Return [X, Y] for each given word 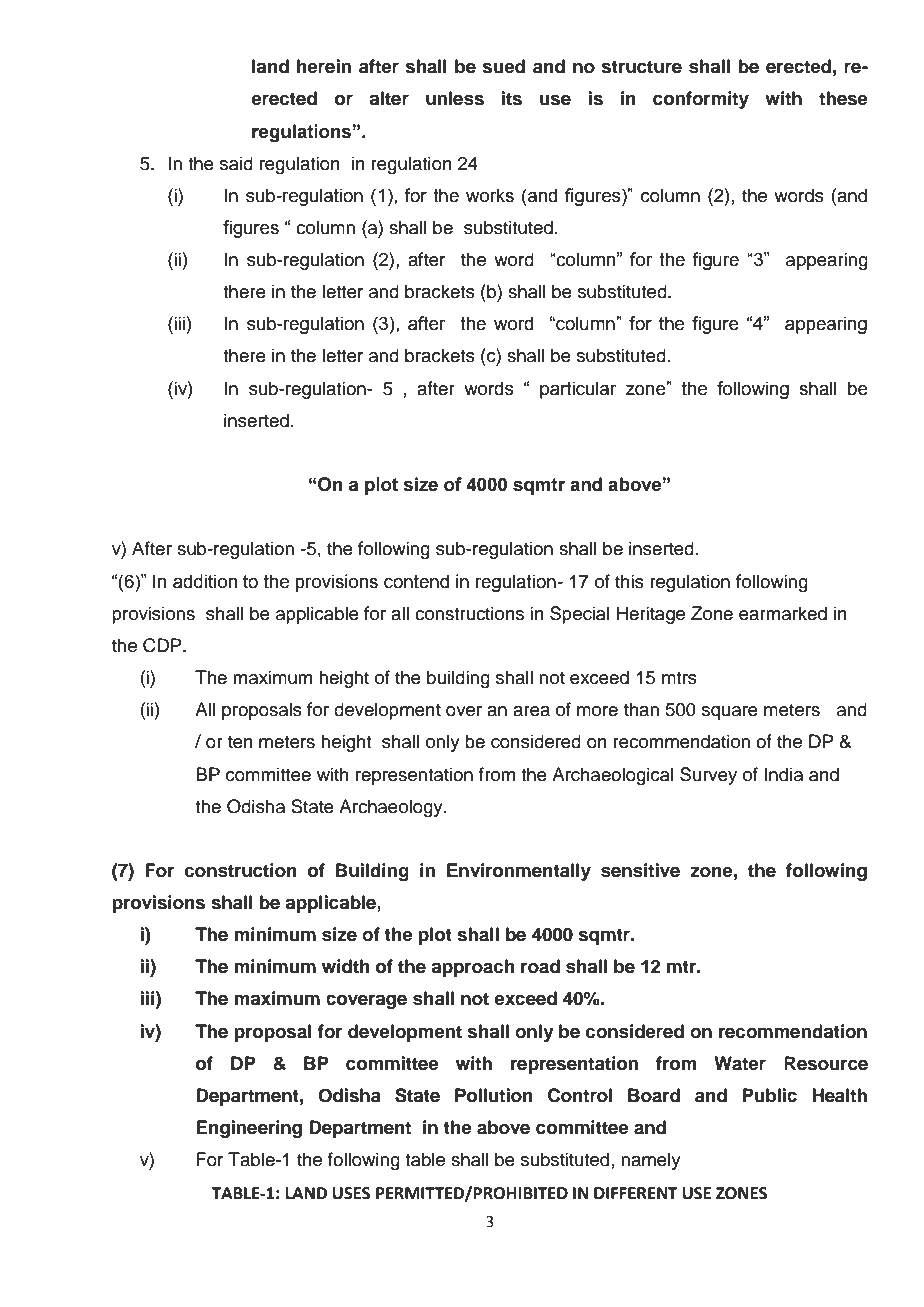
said [236, 163]
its [512, 98]
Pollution [494, 1095]
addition [205, 581]
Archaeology [392, 808]
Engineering [249, 1129]
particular [578, 390]
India [783, 774]
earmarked [783, 613]
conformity [701, 100]
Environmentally [519, 872]
